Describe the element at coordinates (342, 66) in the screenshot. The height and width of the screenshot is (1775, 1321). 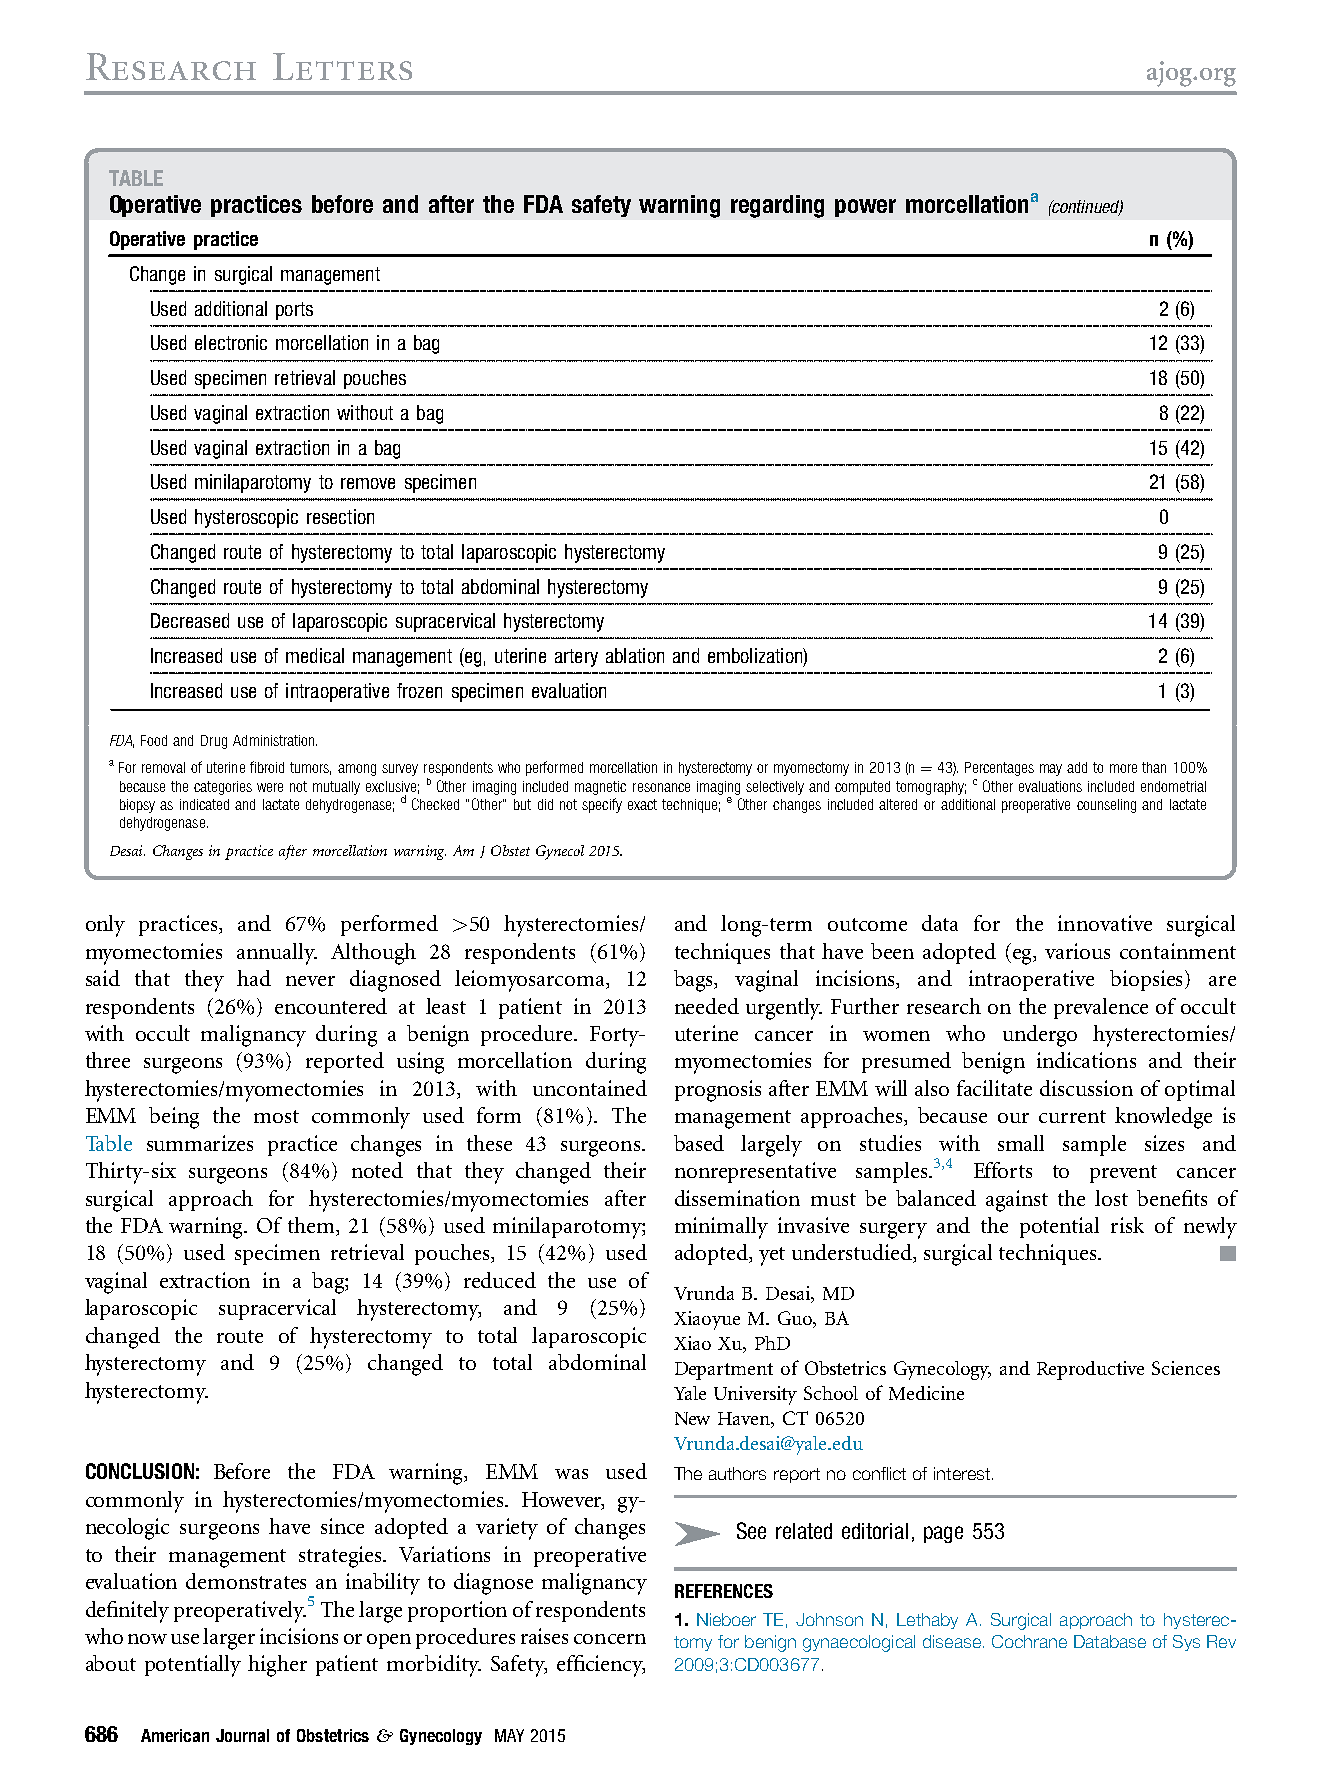
I see `Letters` at that location.
